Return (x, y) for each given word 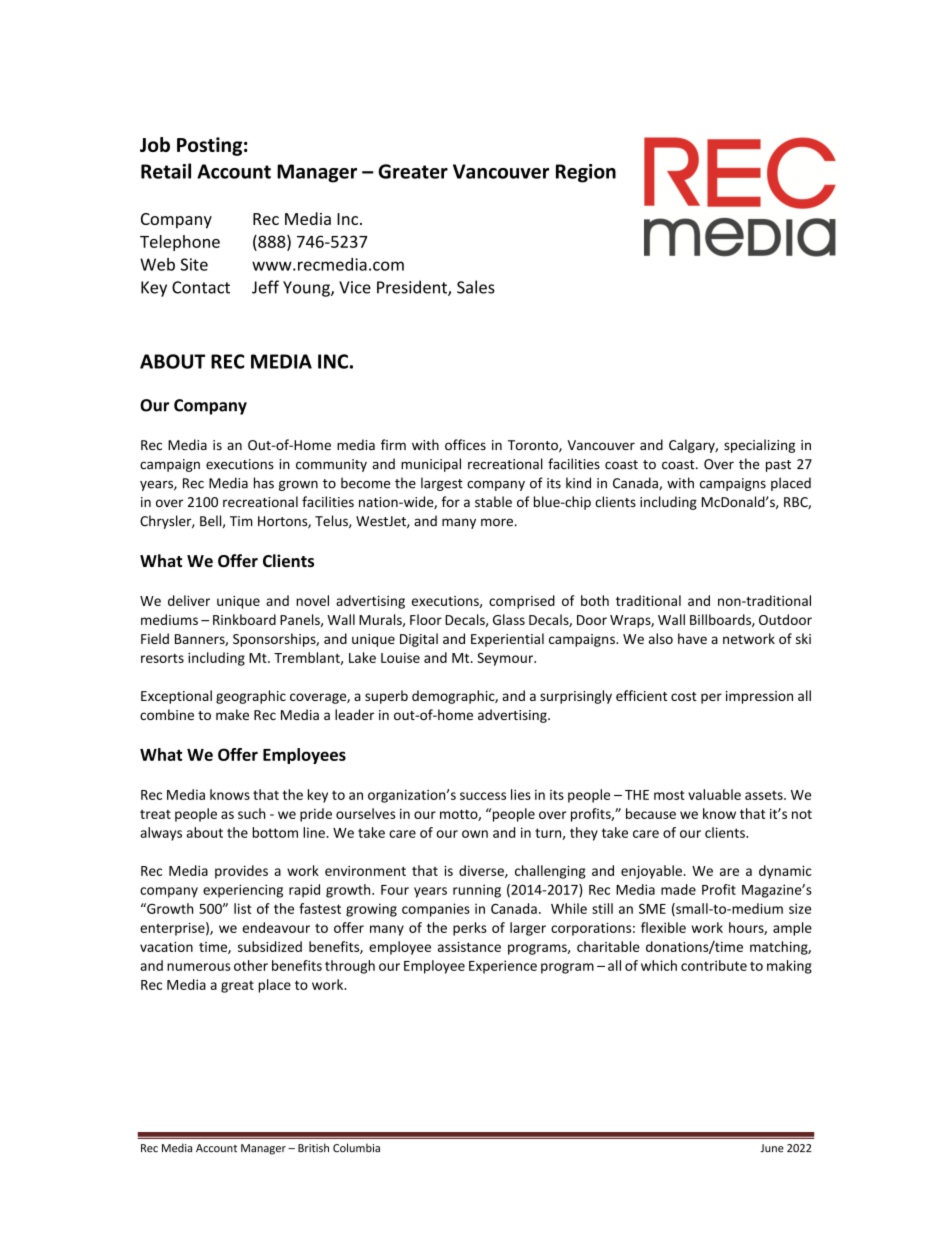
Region (586, 173)
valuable (714, 794)
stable (493, 501)
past (778, 466)
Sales (476, 287)
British (313, 1148)
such (252, 813)
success (483, 796)
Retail (166, 171)
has (264, 483)
